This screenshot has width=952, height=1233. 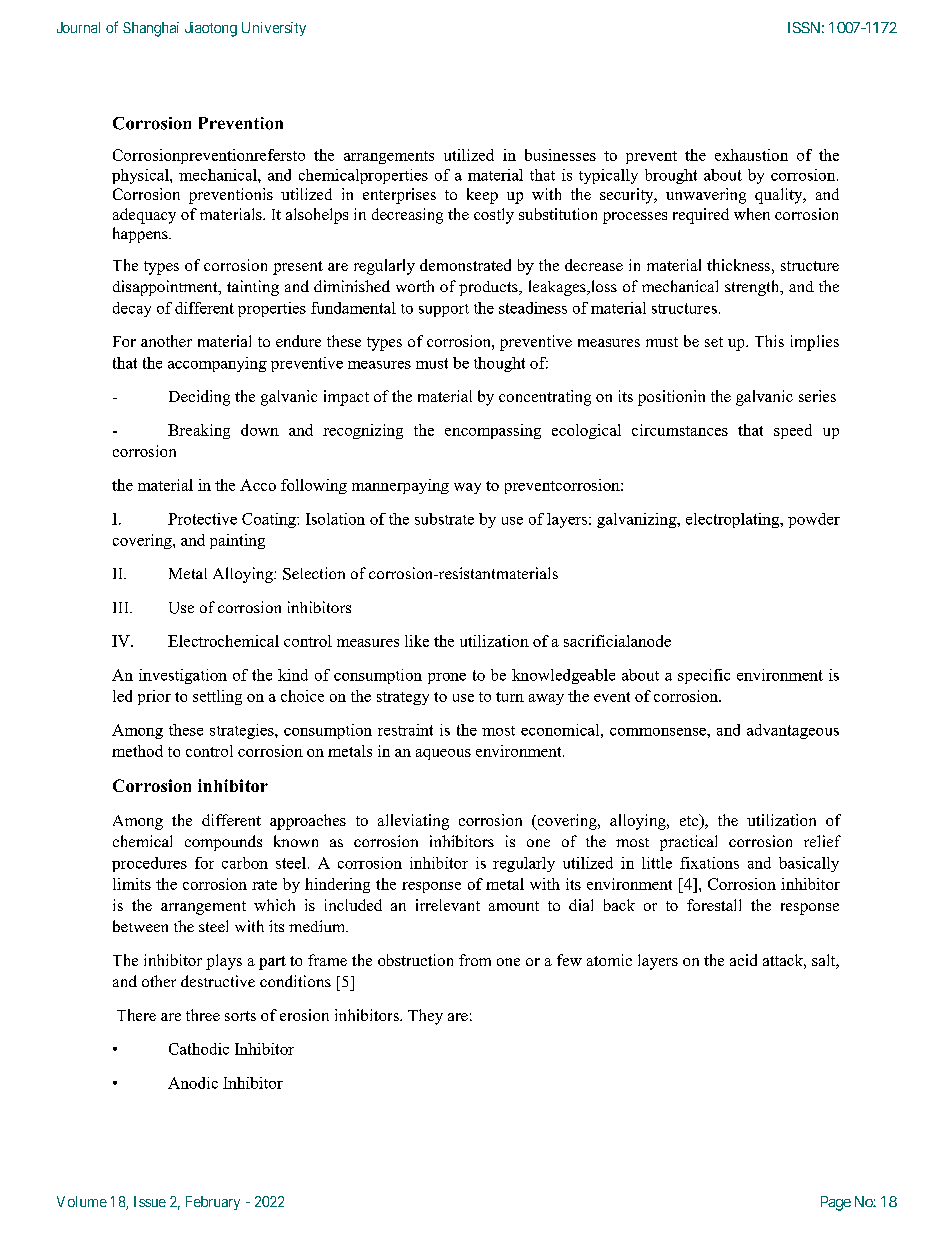 What do you see at coordinates (151, 29) in the screenshot?
I see `Shanghai` at bounding box center [151, 29].
